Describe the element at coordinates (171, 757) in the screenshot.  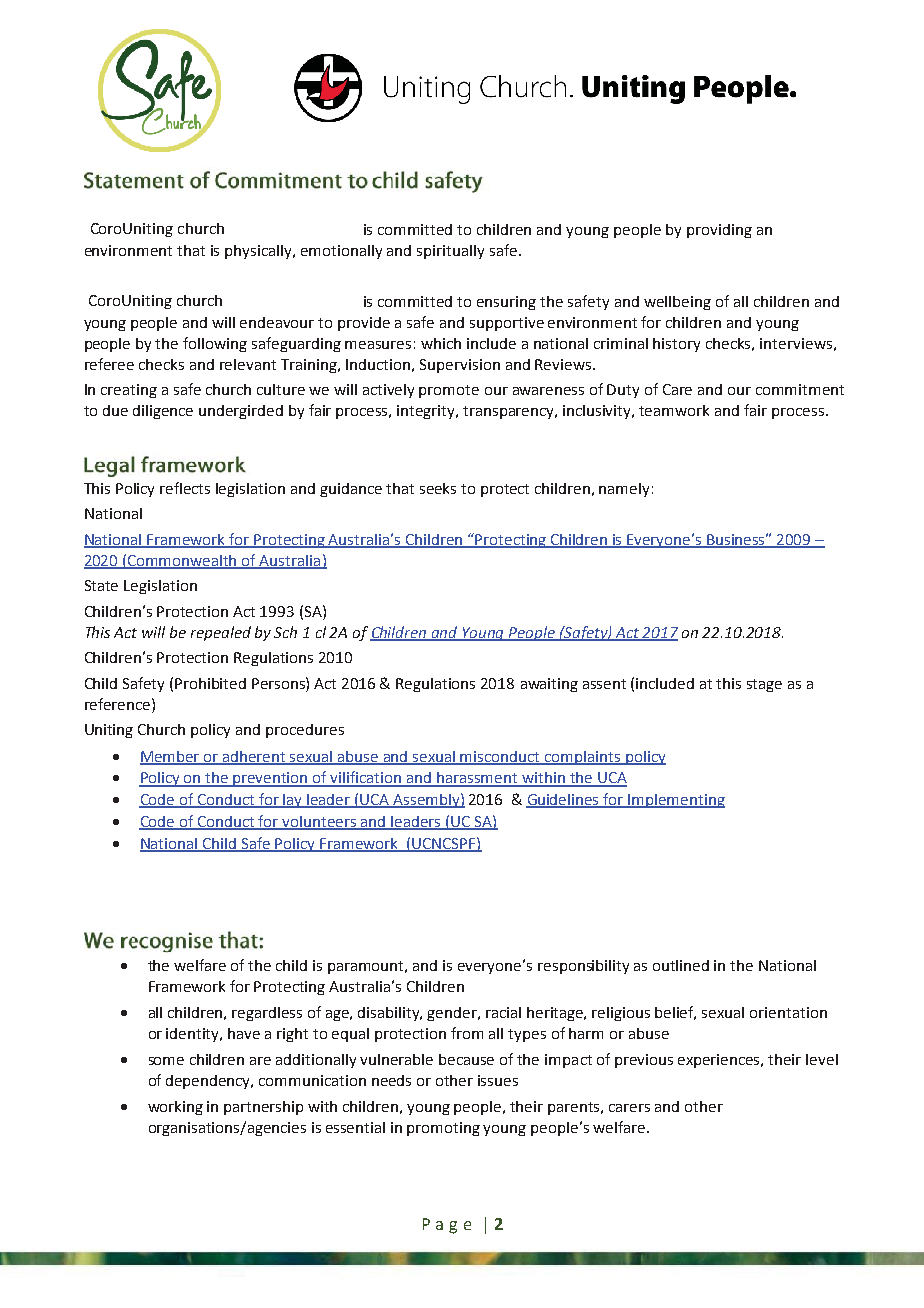
I see `Member` at that location.
